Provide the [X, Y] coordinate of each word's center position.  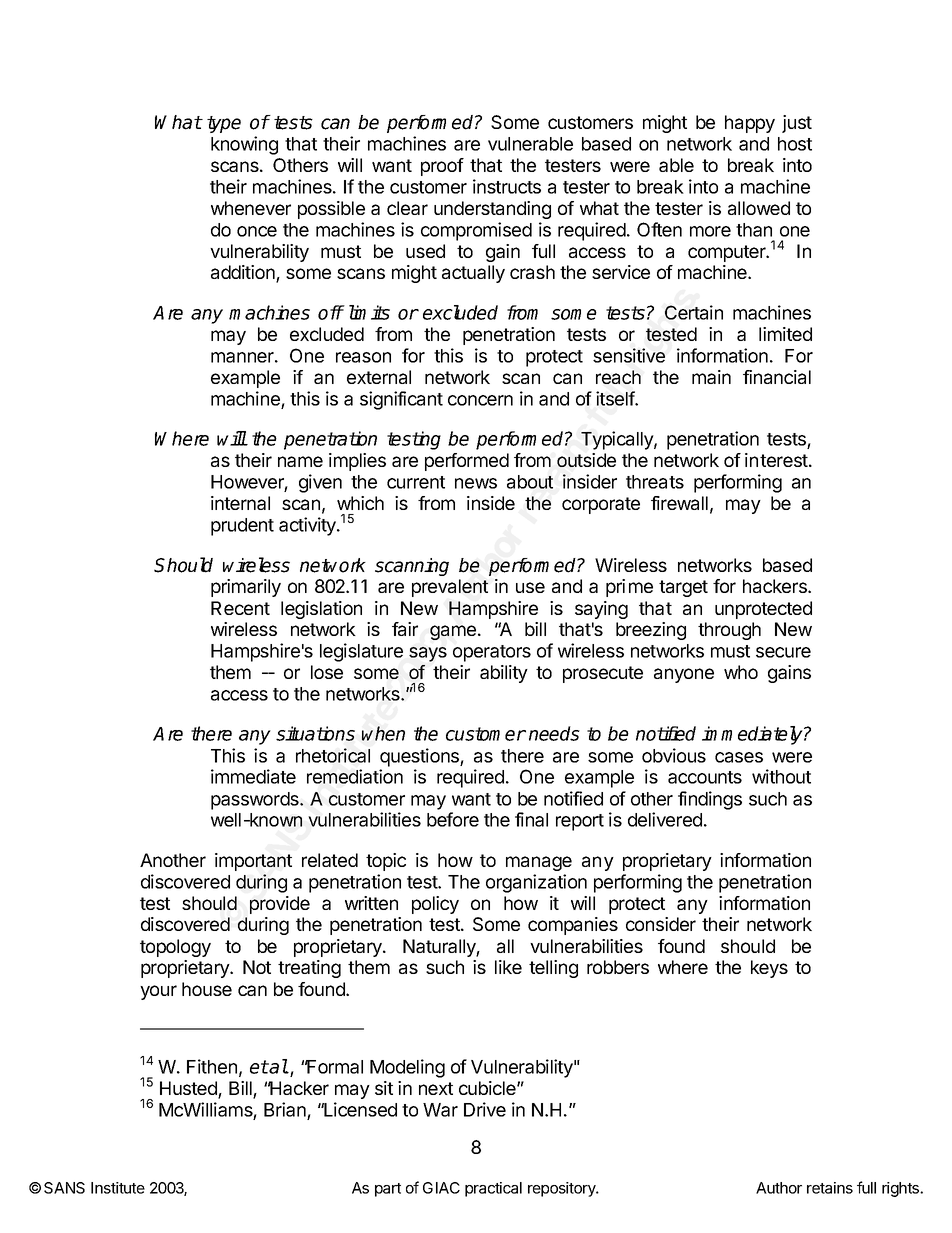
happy [750, 124]
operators [492, 653]
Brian [286, 1111]
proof [442, 167]
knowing [244, 145]
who [741, 672]
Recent [240, 608]
